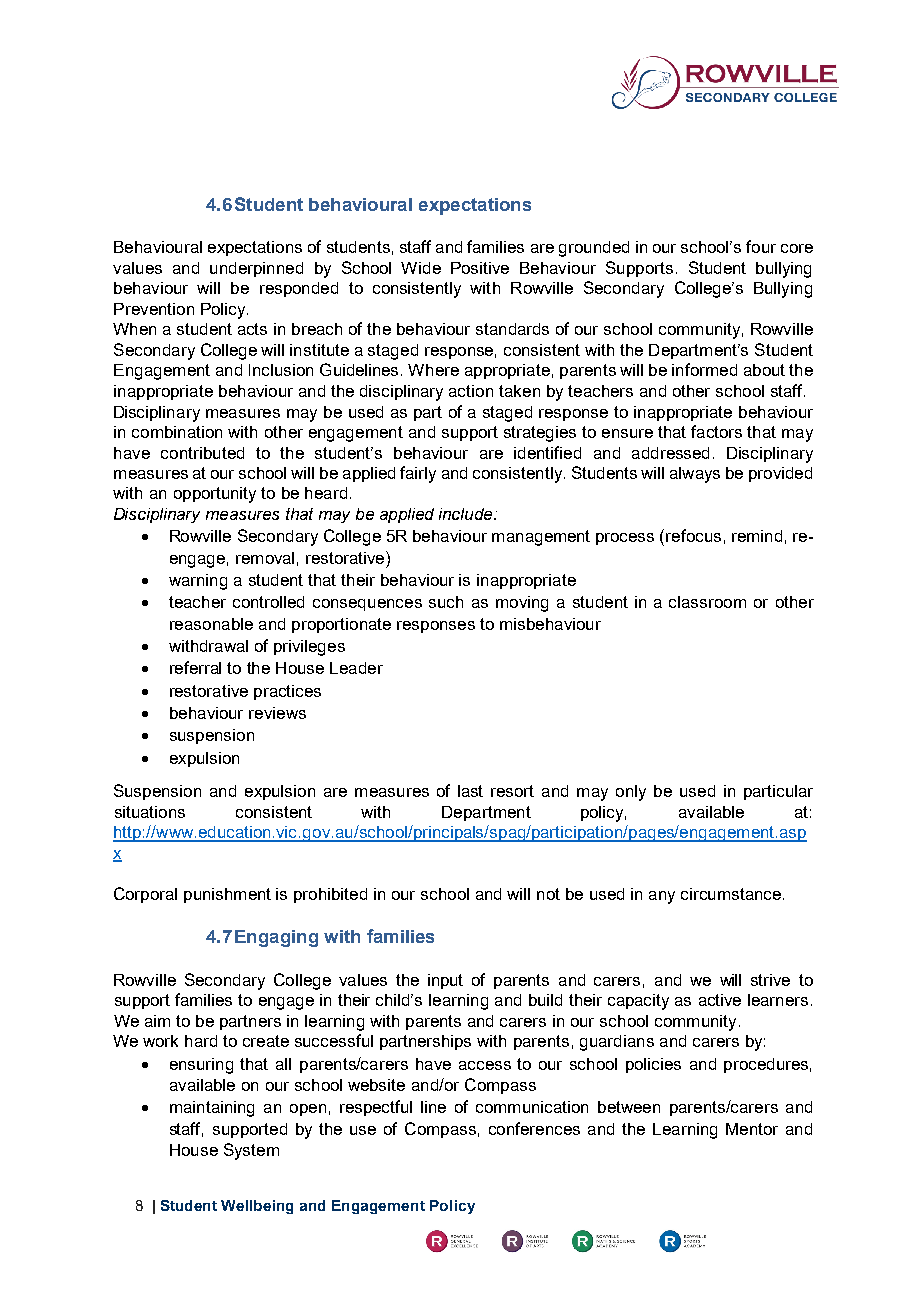 The image size is (924, 1309). I want to click on Positive, so click(480, 268).
